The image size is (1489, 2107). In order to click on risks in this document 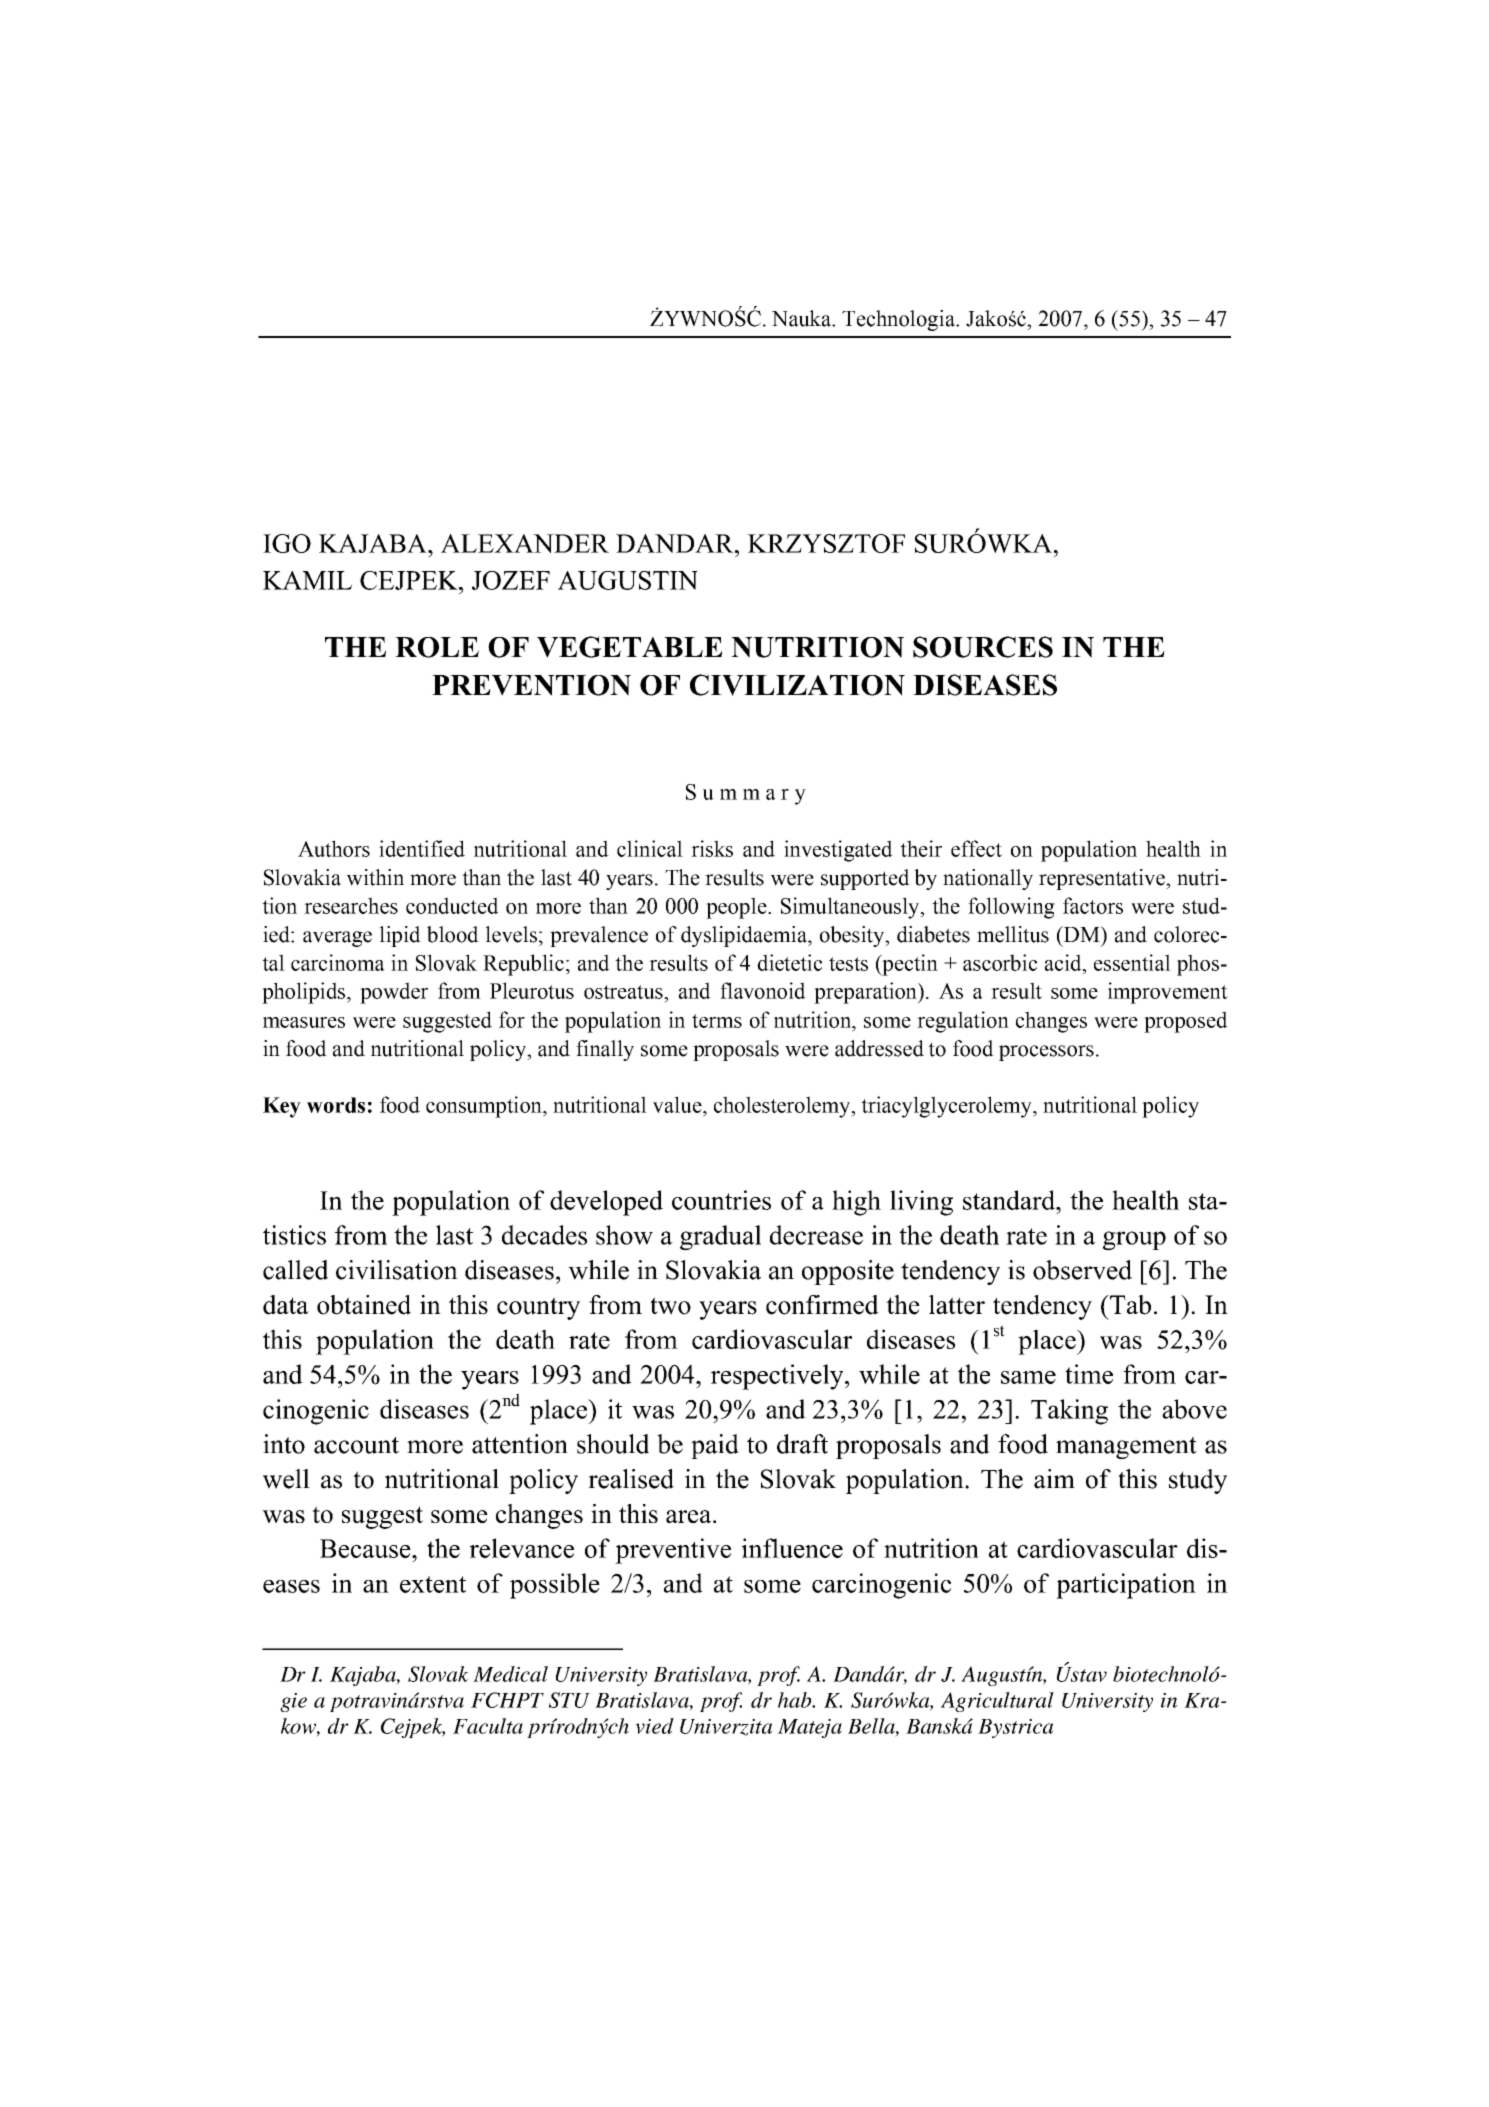, I will do `click(712, 848)`.
